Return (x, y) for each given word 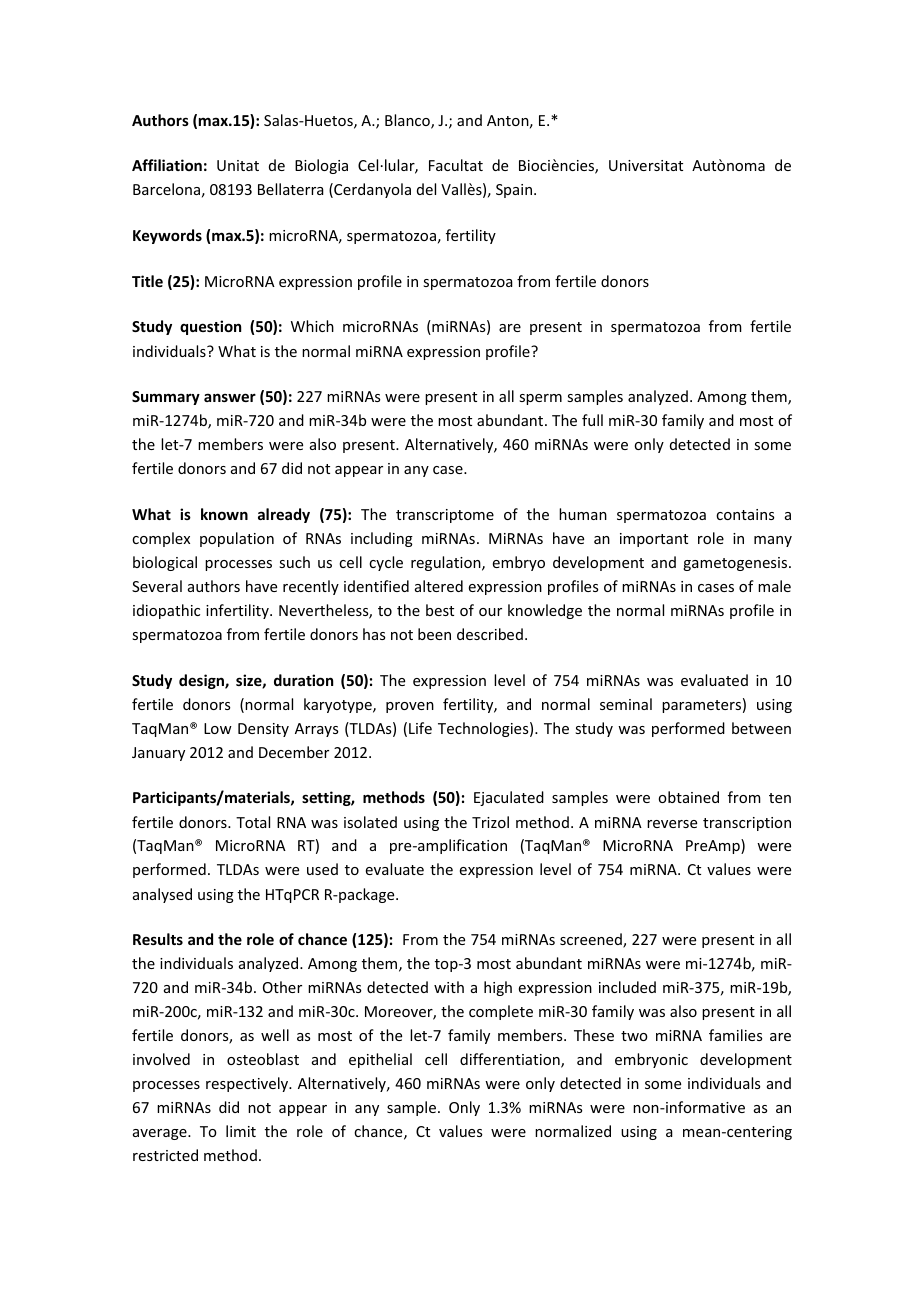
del (426, 189)
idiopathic (166, 611)
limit (241, 1131)
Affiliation (167, 165)
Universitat (646, 165)
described (490, 634)
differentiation (511, 1060)
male (774, 586)
